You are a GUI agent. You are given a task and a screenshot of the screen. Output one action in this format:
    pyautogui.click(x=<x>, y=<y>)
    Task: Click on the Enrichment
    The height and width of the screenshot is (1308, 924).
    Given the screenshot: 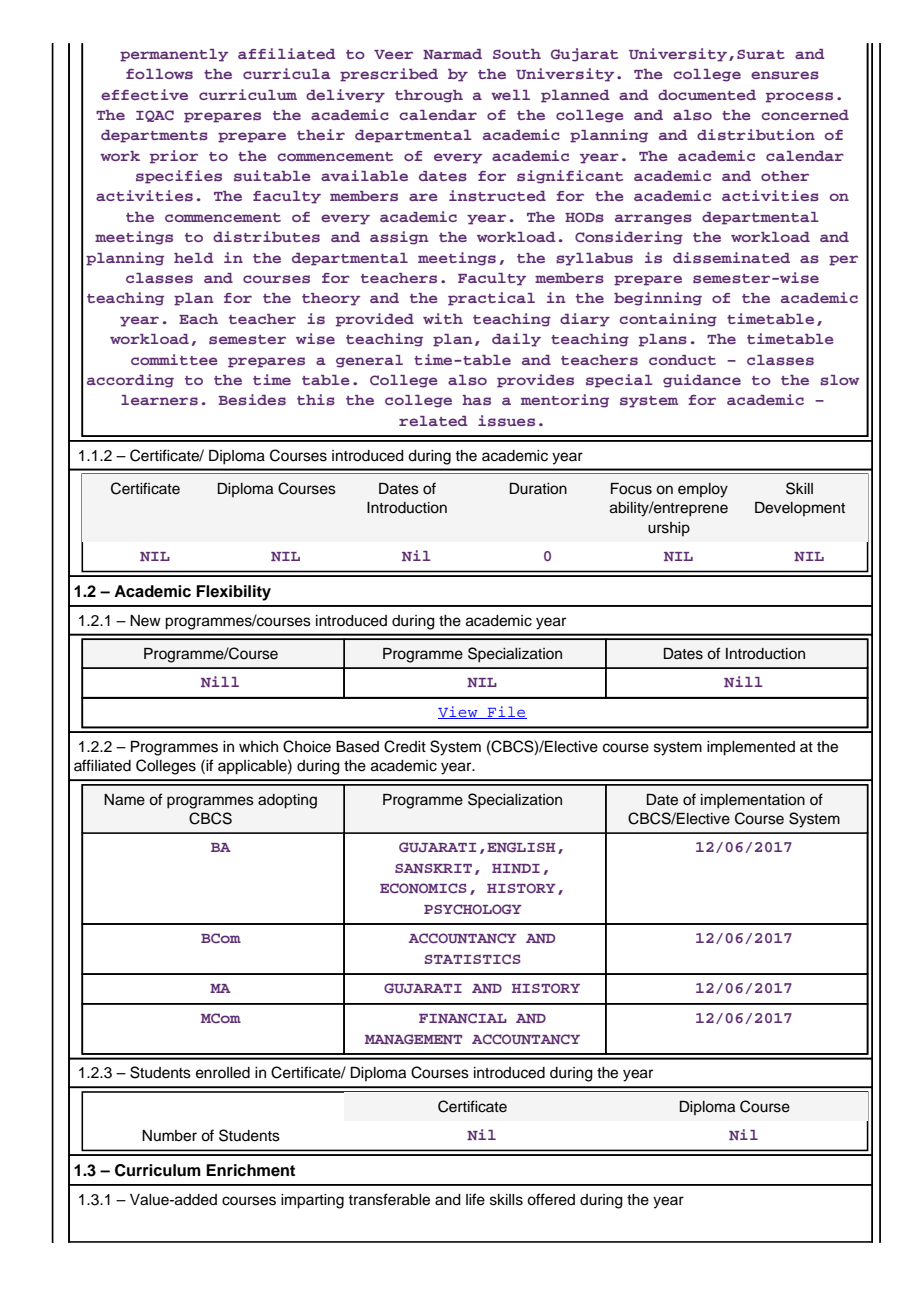 What is the action you would take?
    pyautogui.click(x=250, y=1170)
